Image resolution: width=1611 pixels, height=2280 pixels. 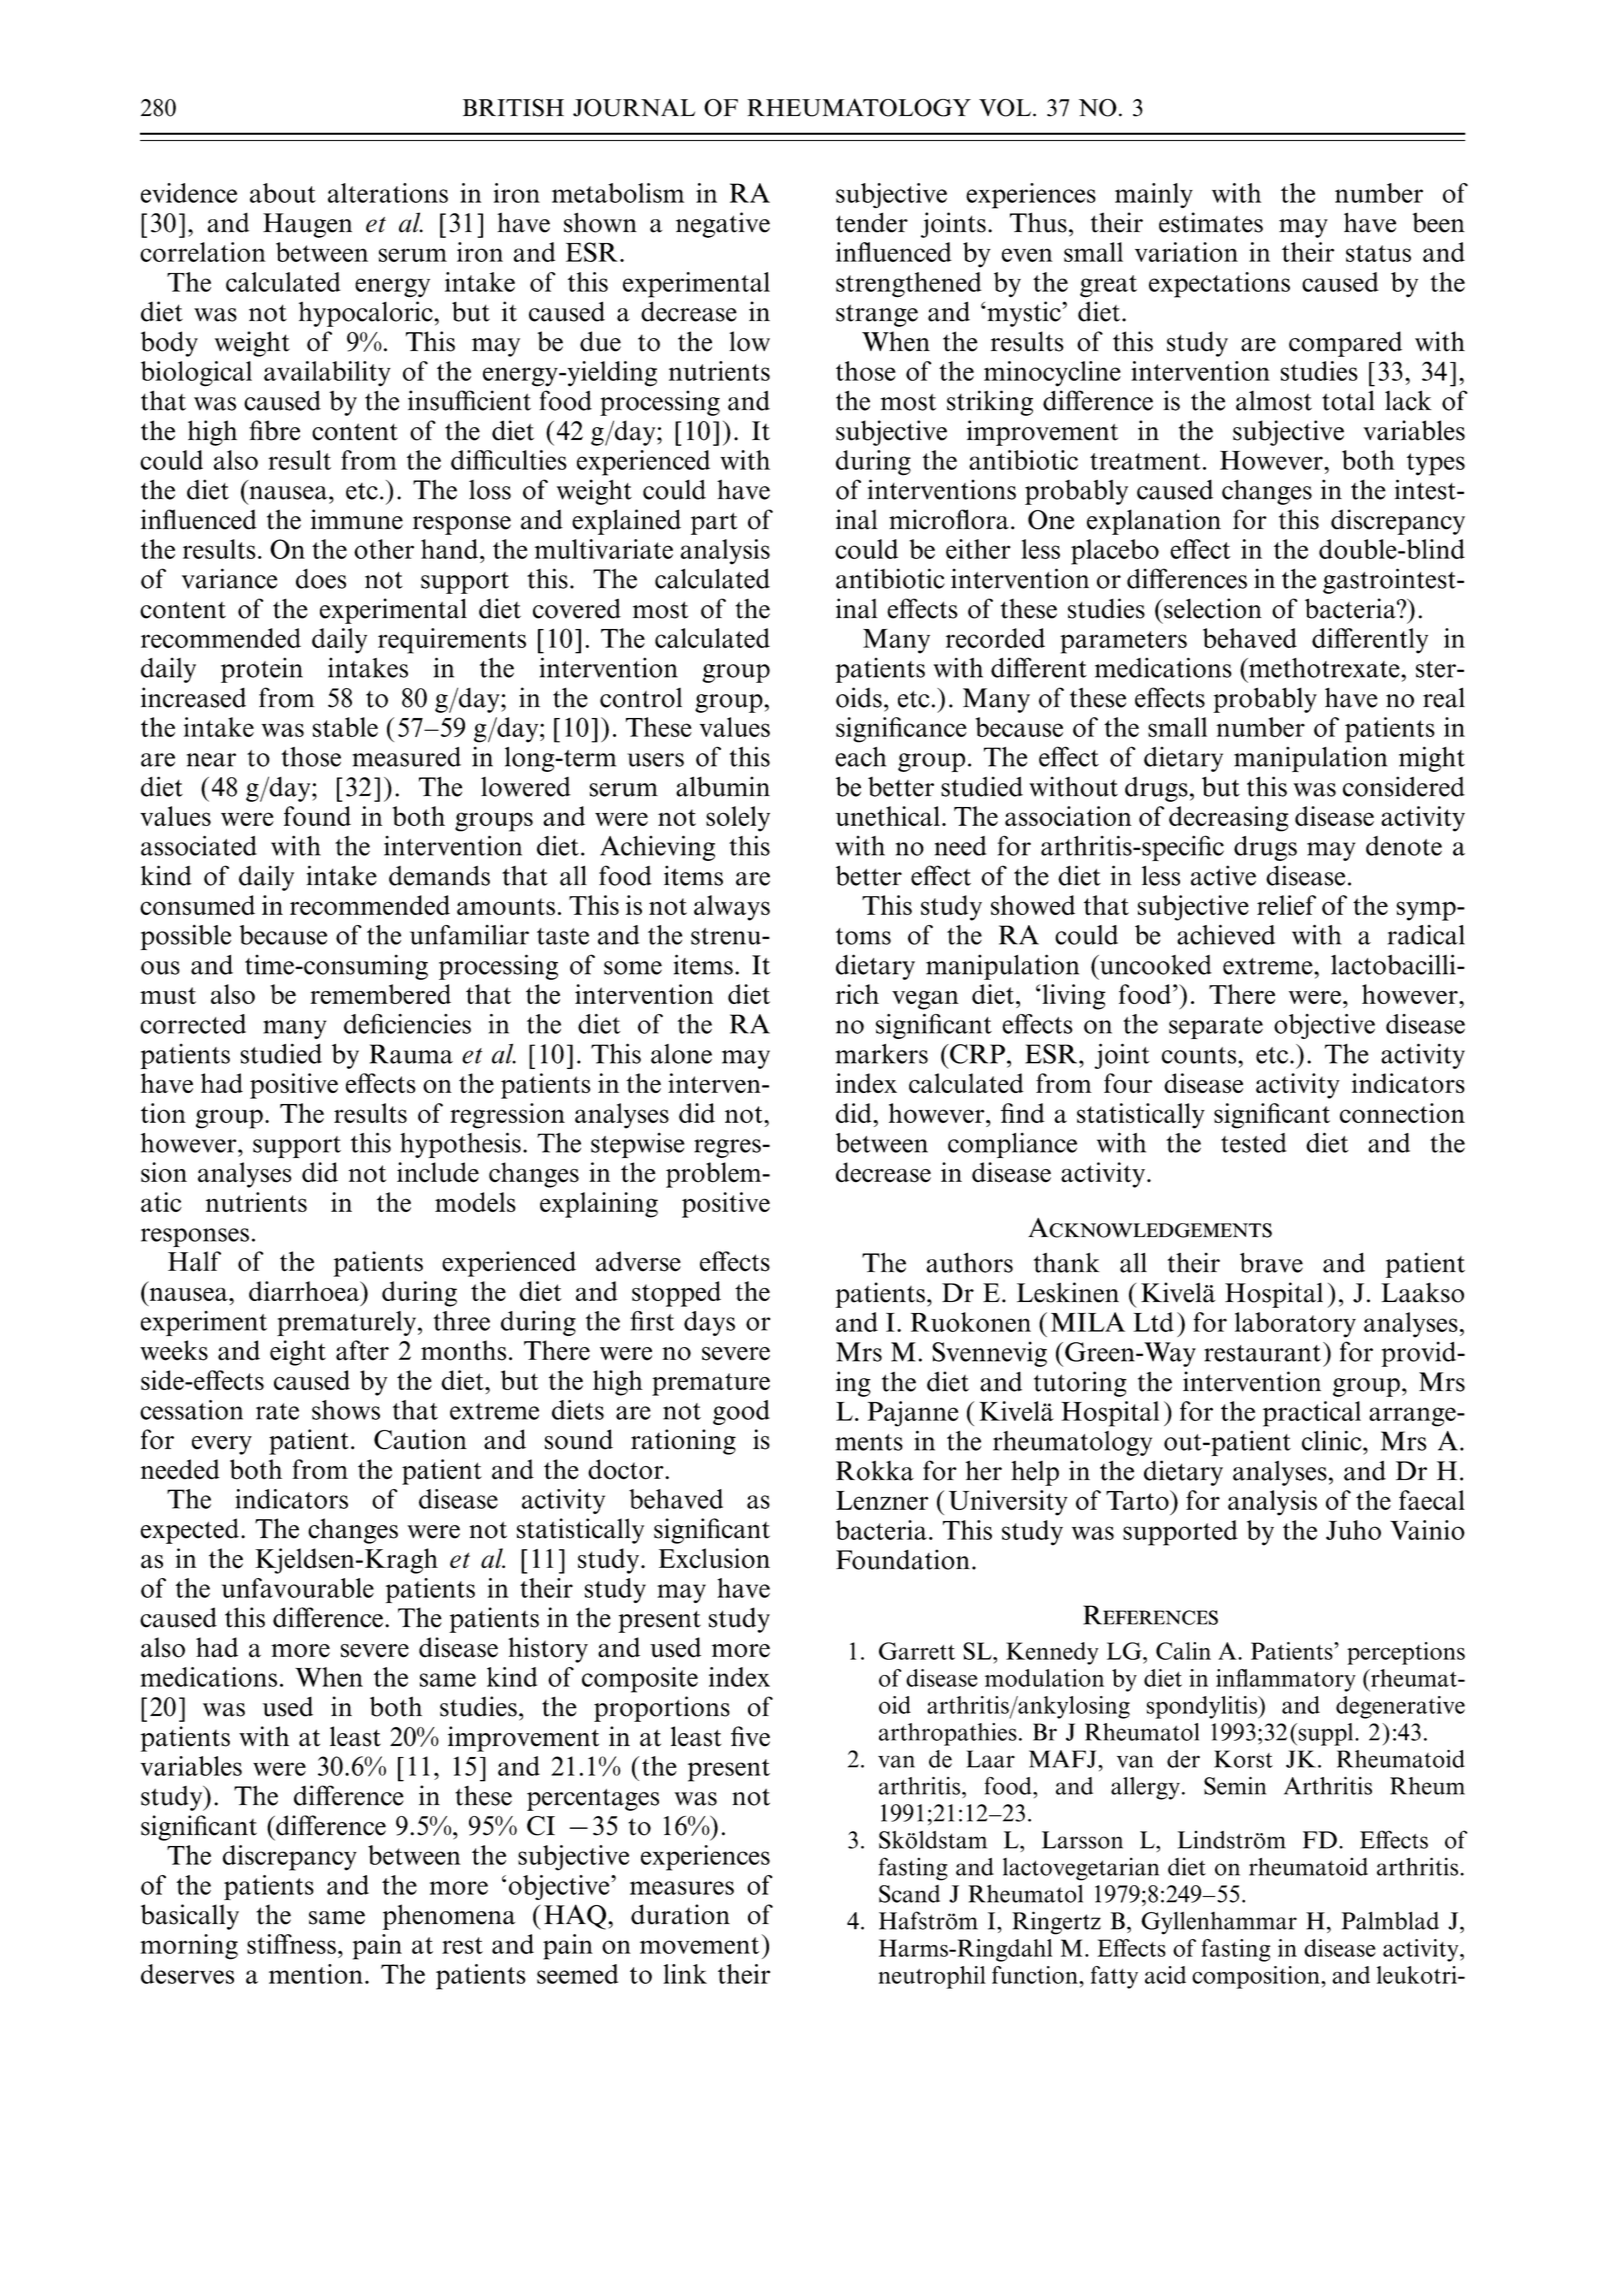 I want to click on decreasing, so click(x=1229, y=819).
